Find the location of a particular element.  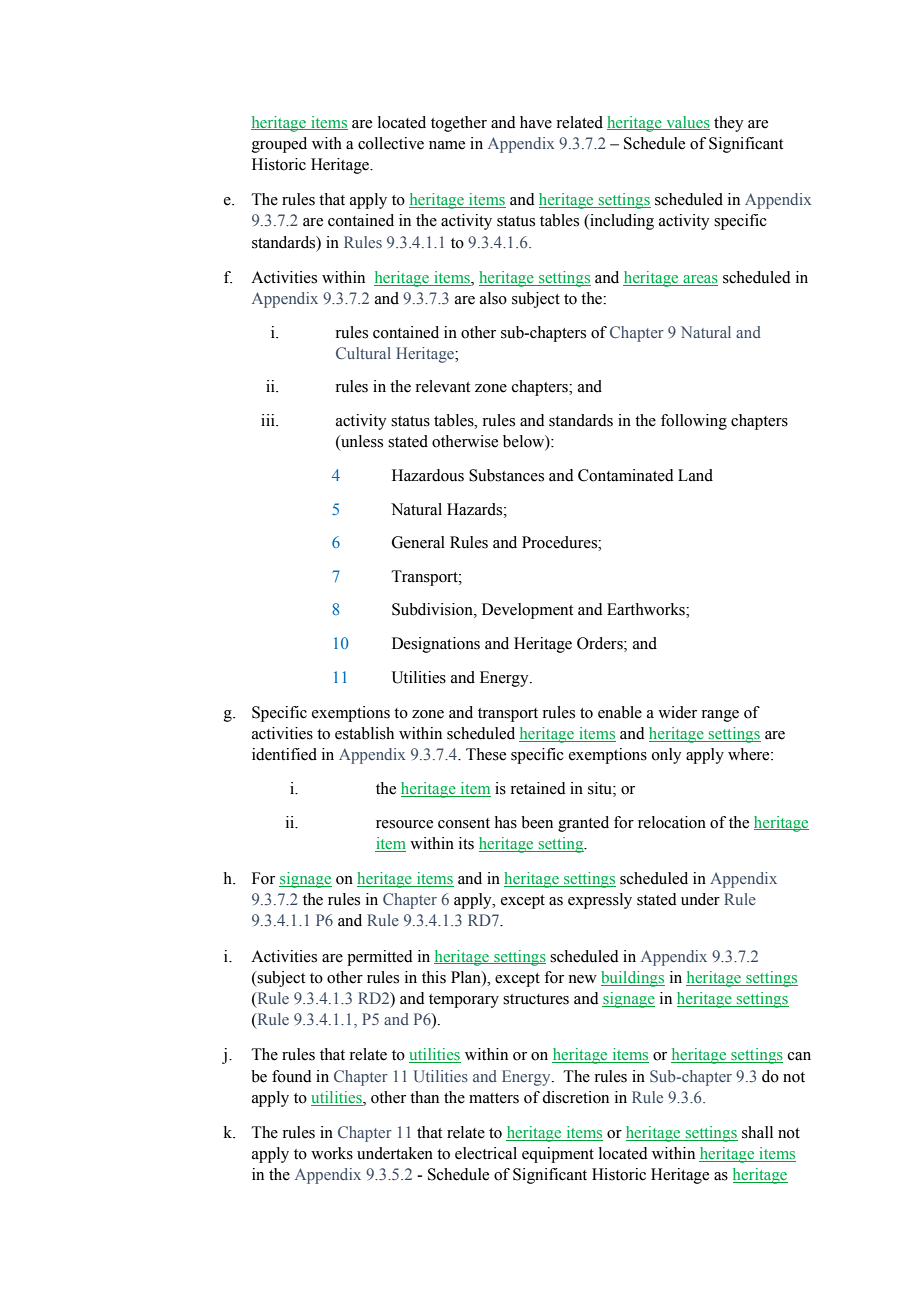

matters is located at coordinates (494, 1098).
